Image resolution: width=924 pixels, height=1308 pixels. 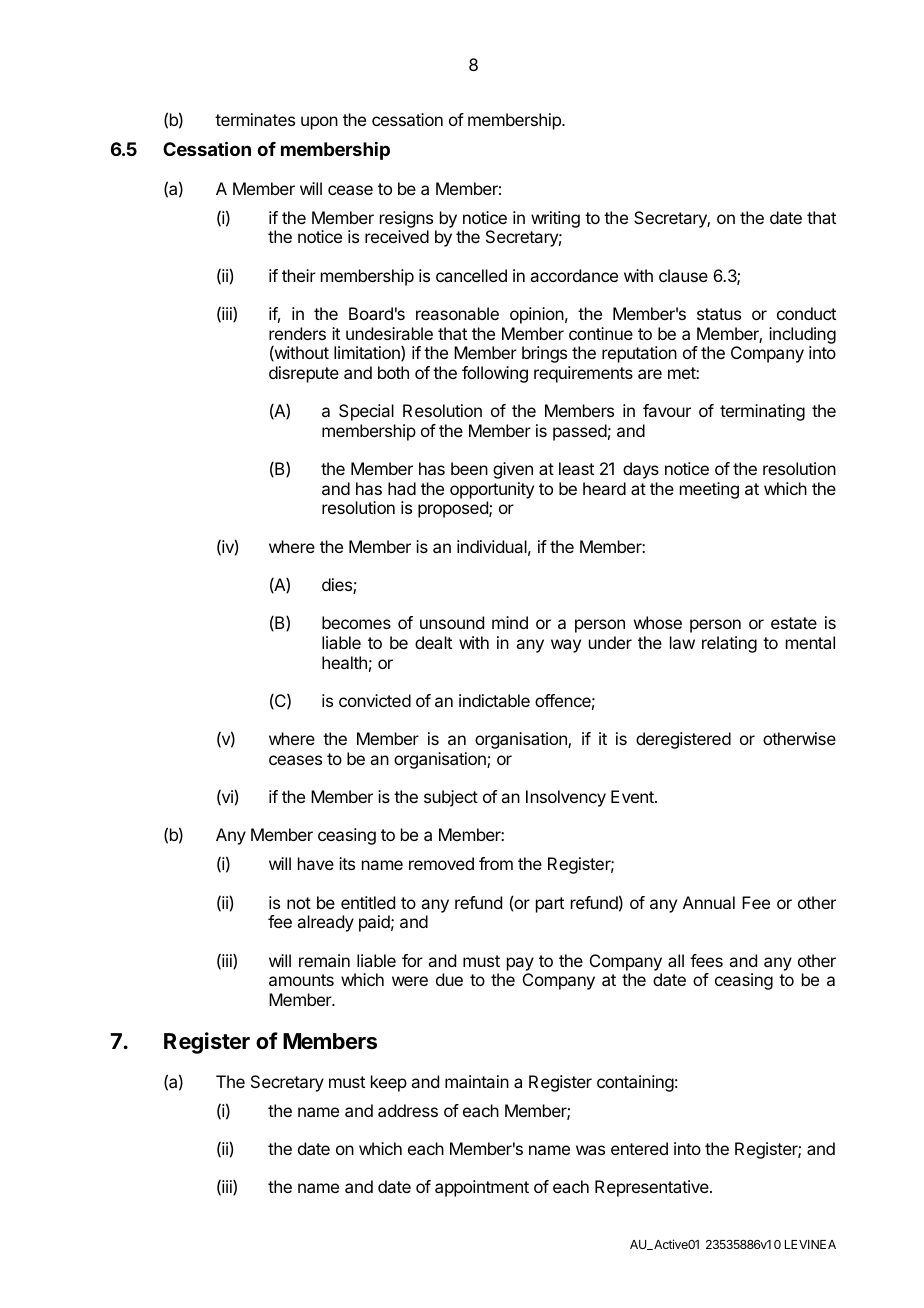 What do you see at coordinates (495, 374) in the page?
I see `following` at bounding box center [495, 374].
